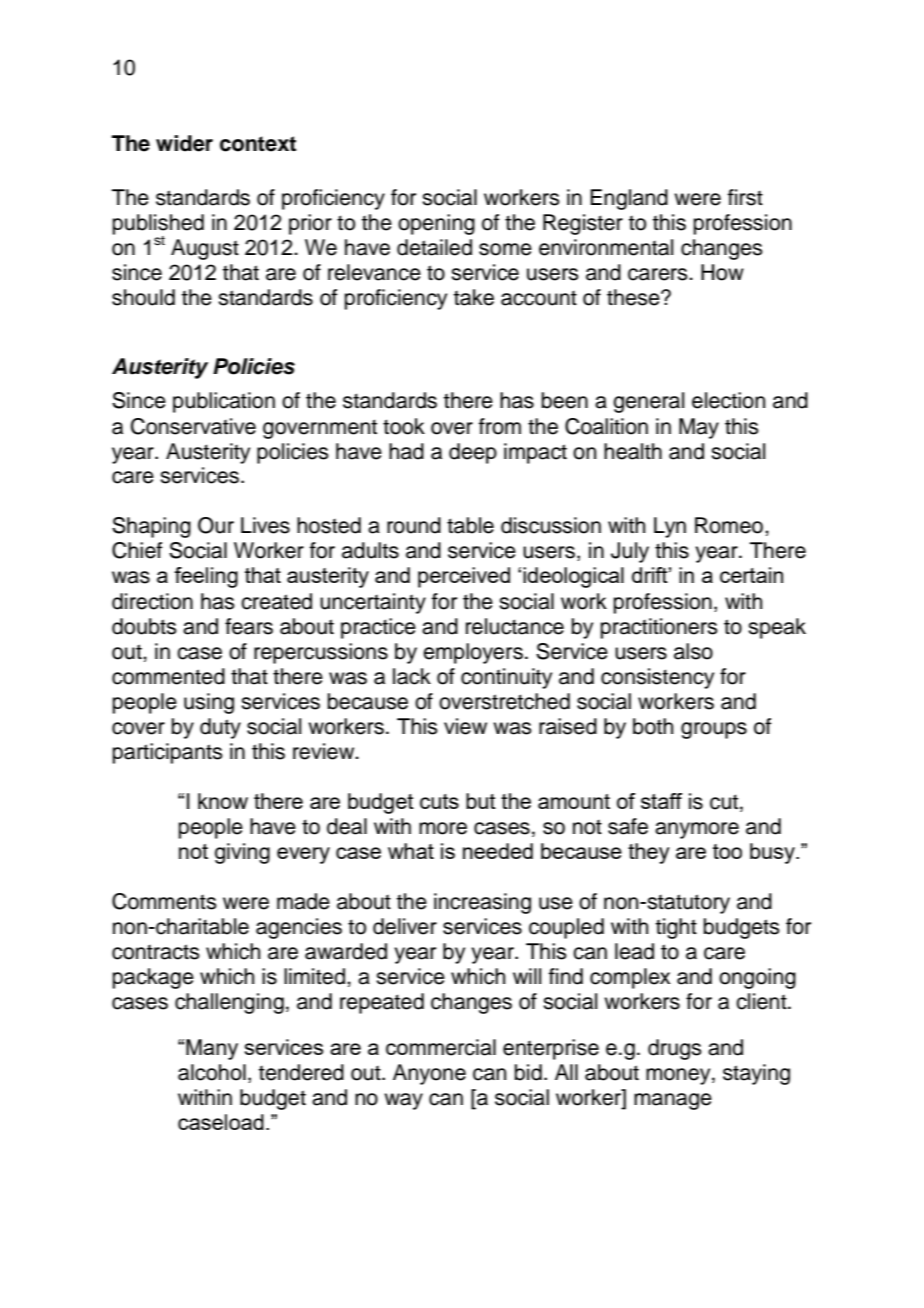 Image resolution: width=924 pixels, height=1308 pixels. I want to click on employers, so click(473, 653).
